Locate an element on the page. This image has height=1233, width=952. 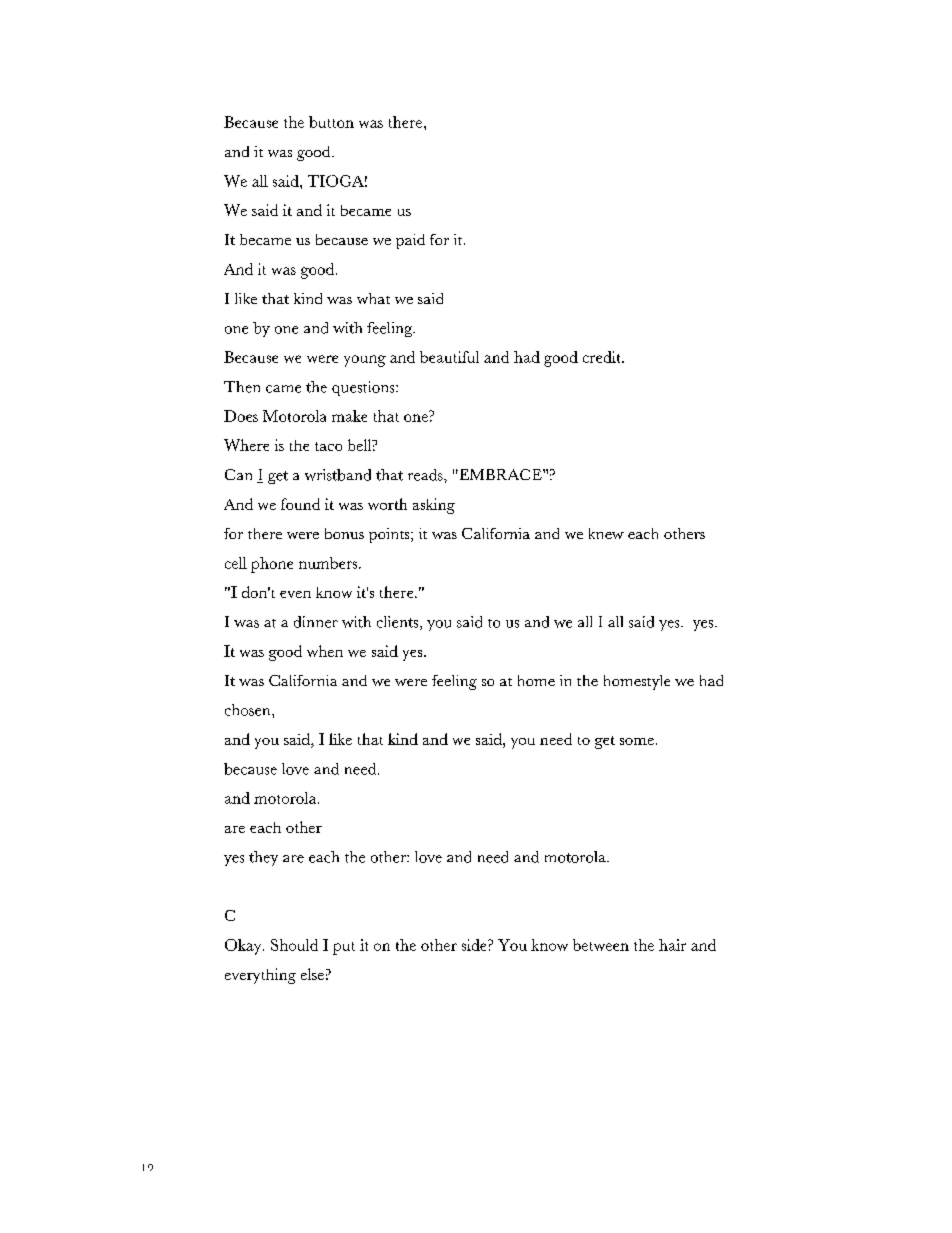
chosen is located at coordinates (249, 710).
